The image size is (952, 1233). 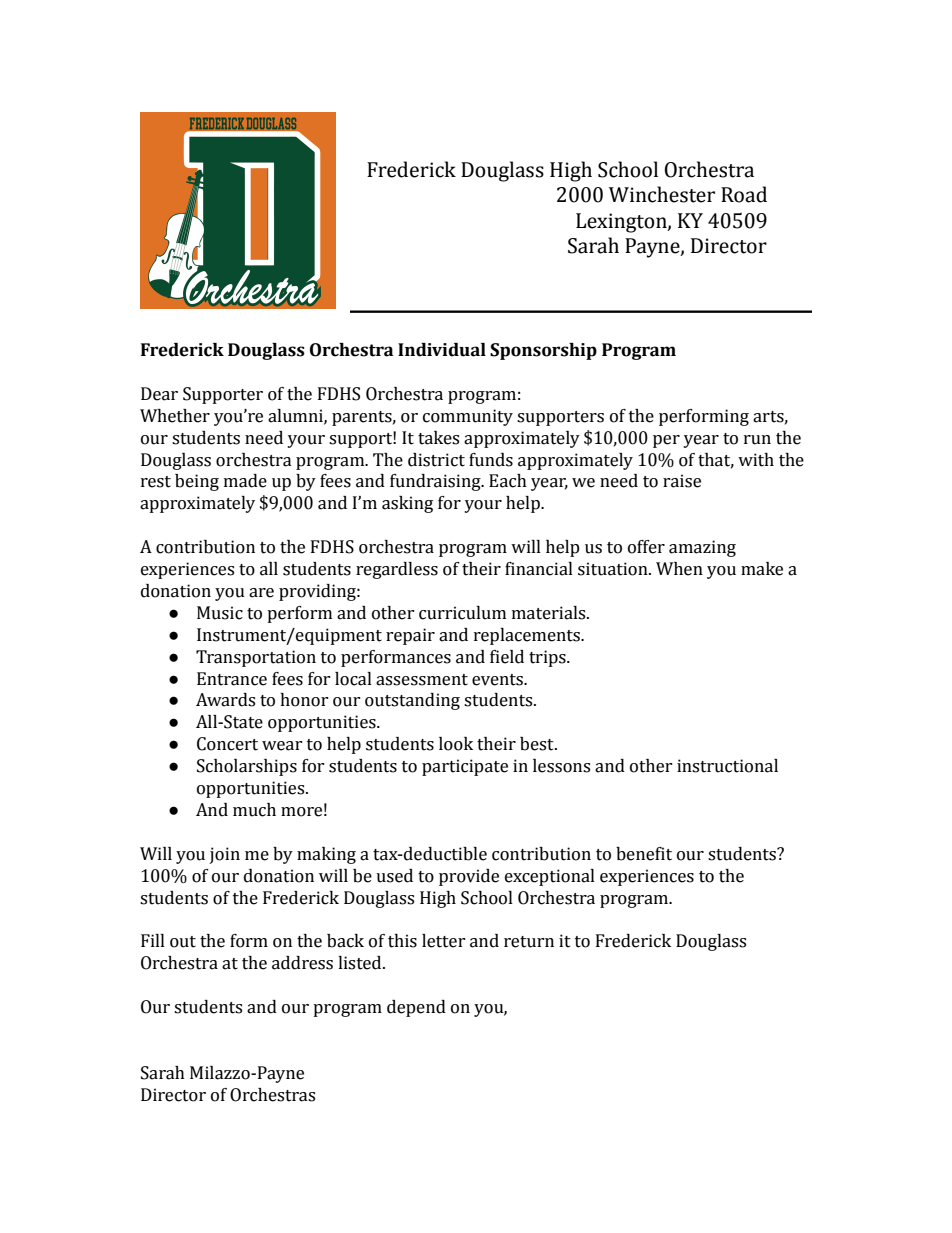 I want to click on address, so click(x=302, y=963).
